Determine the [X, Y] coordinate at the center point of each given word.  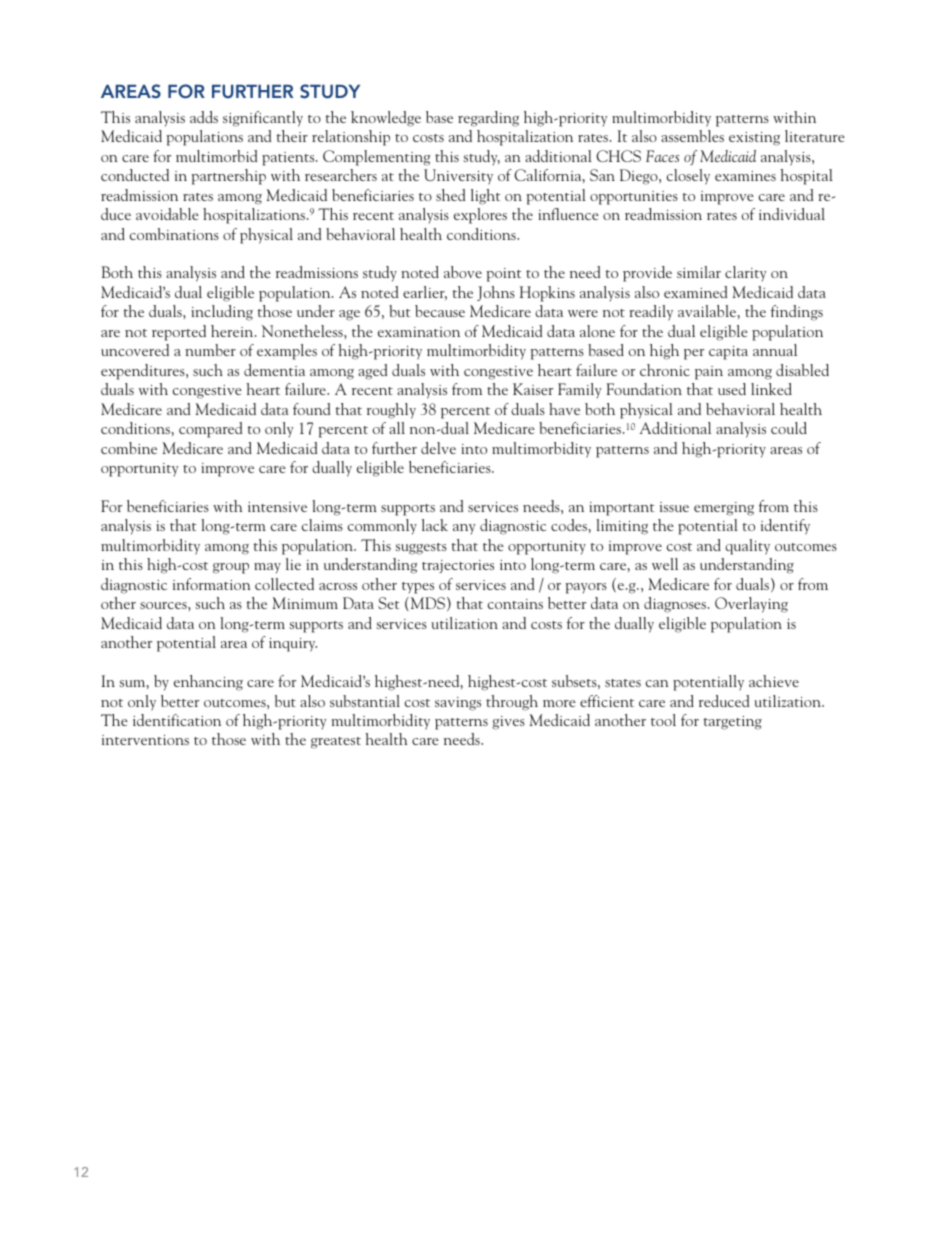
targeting [733, 723]
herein [233, 331]
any [464, 529]
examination [419, 332]
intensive [277, 507]
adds [204, 117]
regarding [488, 119]
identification [177, 720]
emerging [724, 509]
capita [728, 353]
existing [754, 139]
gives [508, 723]
